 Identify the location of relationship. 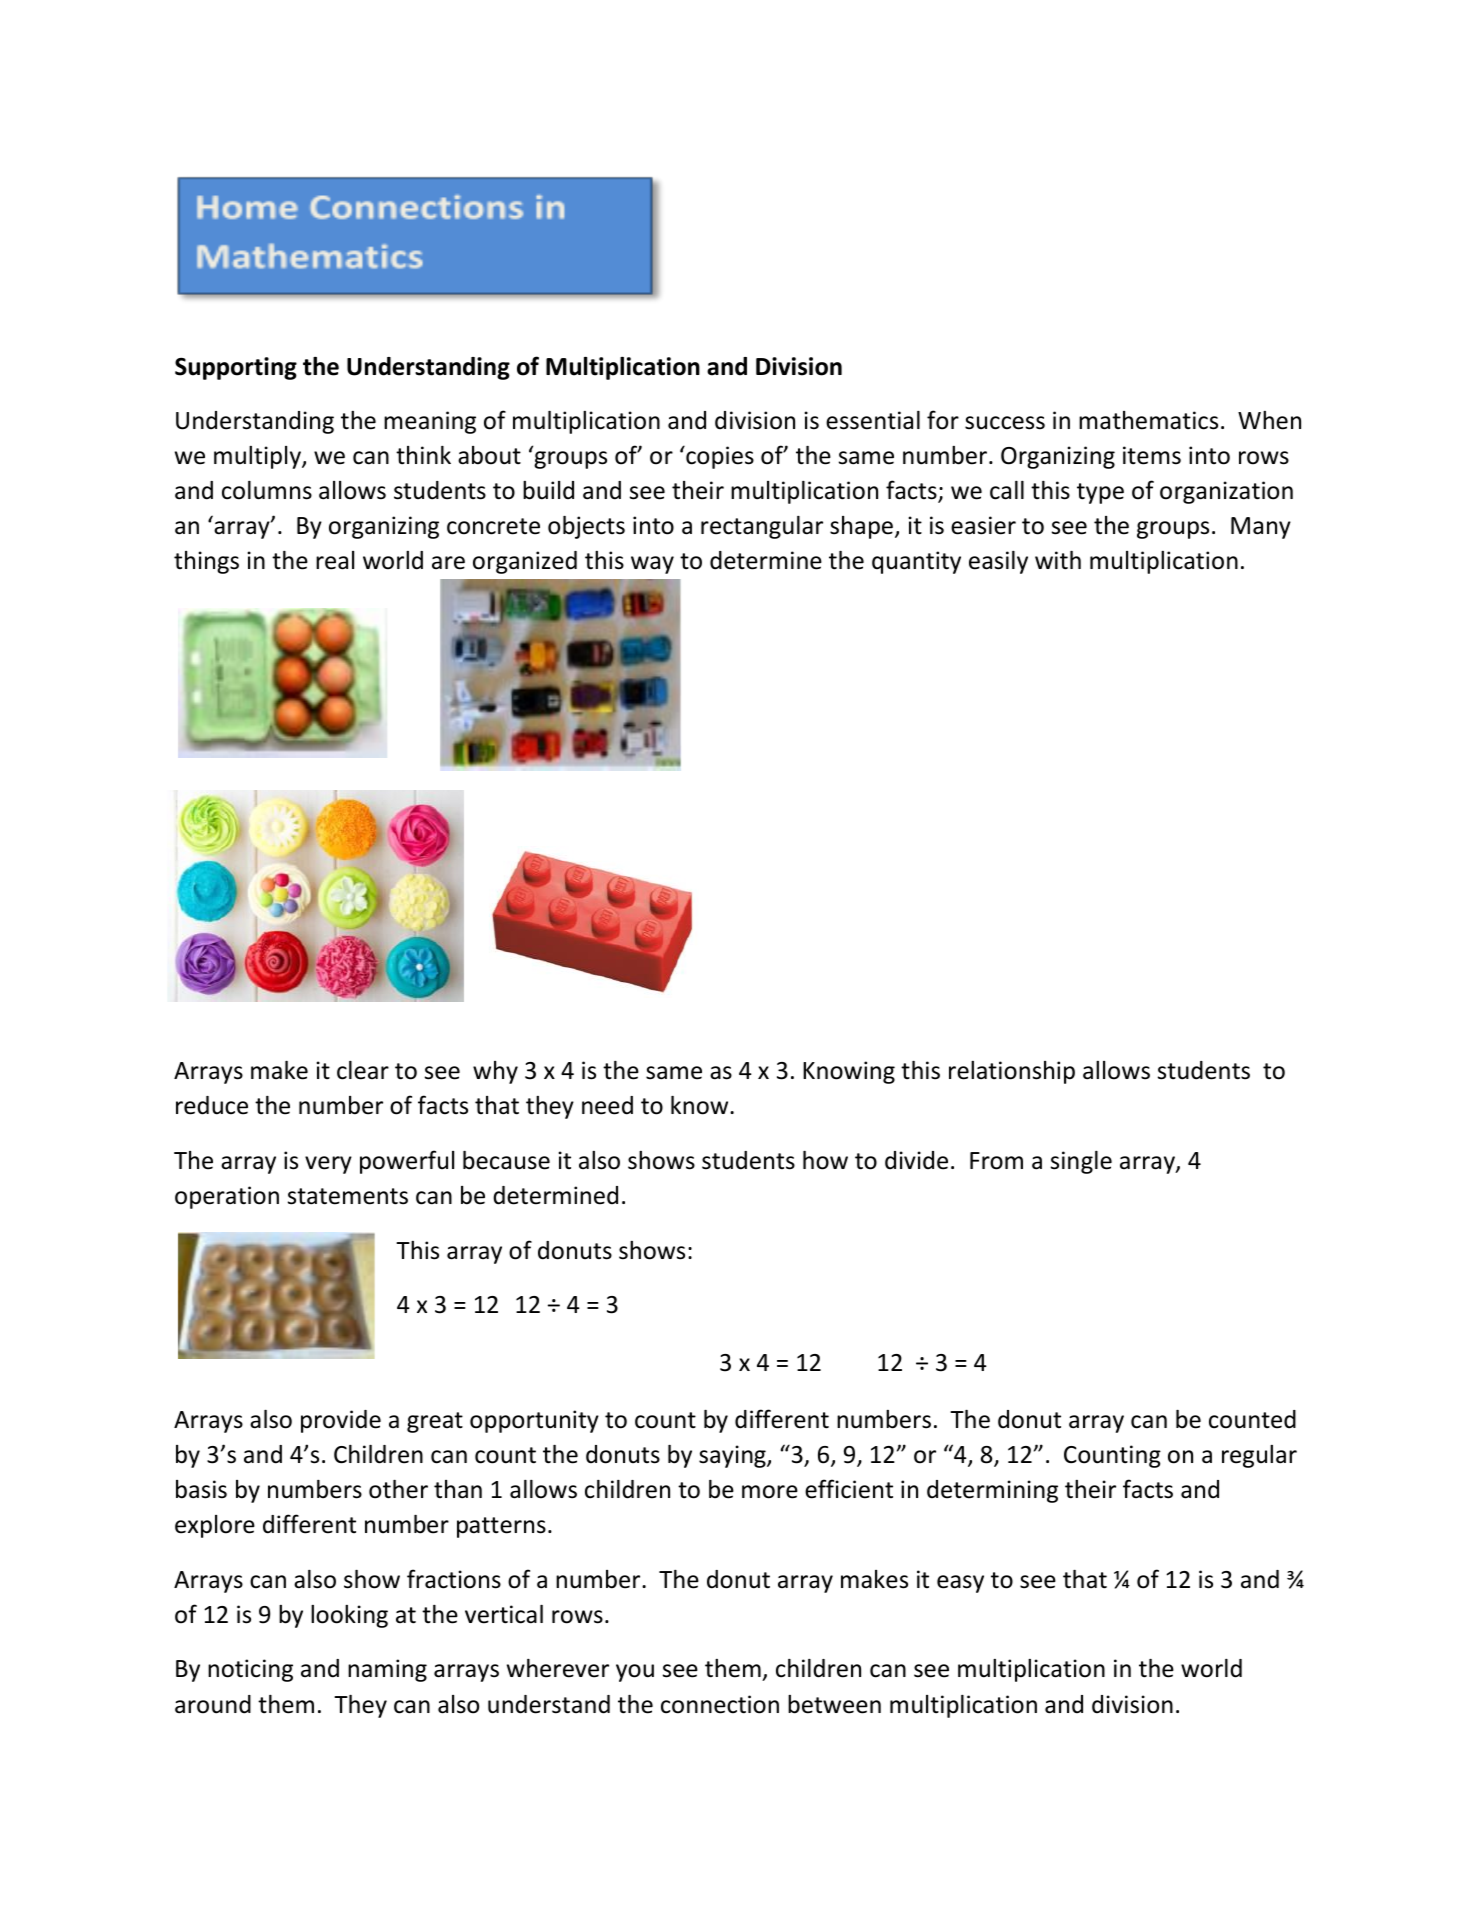
(1012, 1072).
